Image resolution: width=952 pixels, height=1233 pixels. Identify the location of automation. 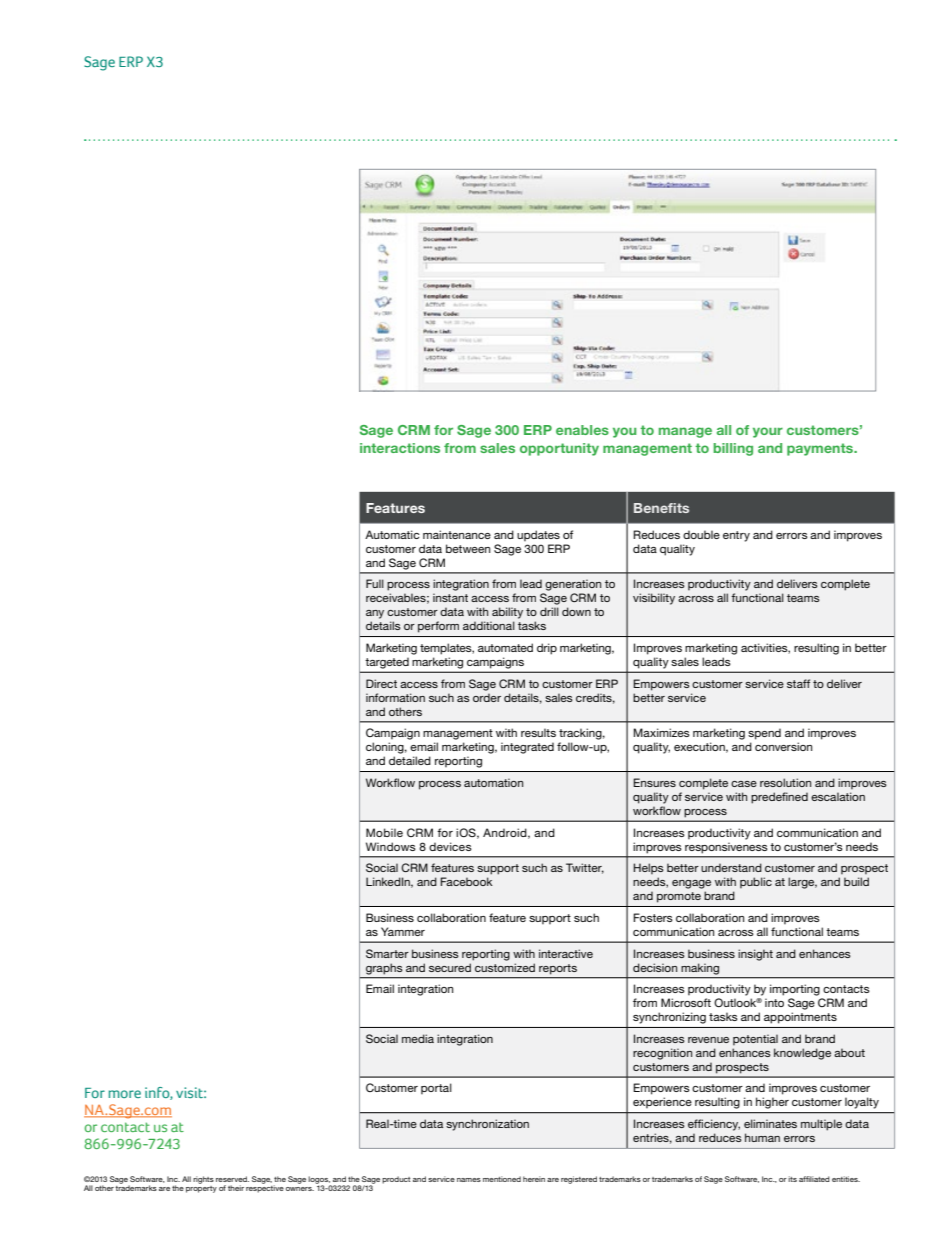
(493, 782).
